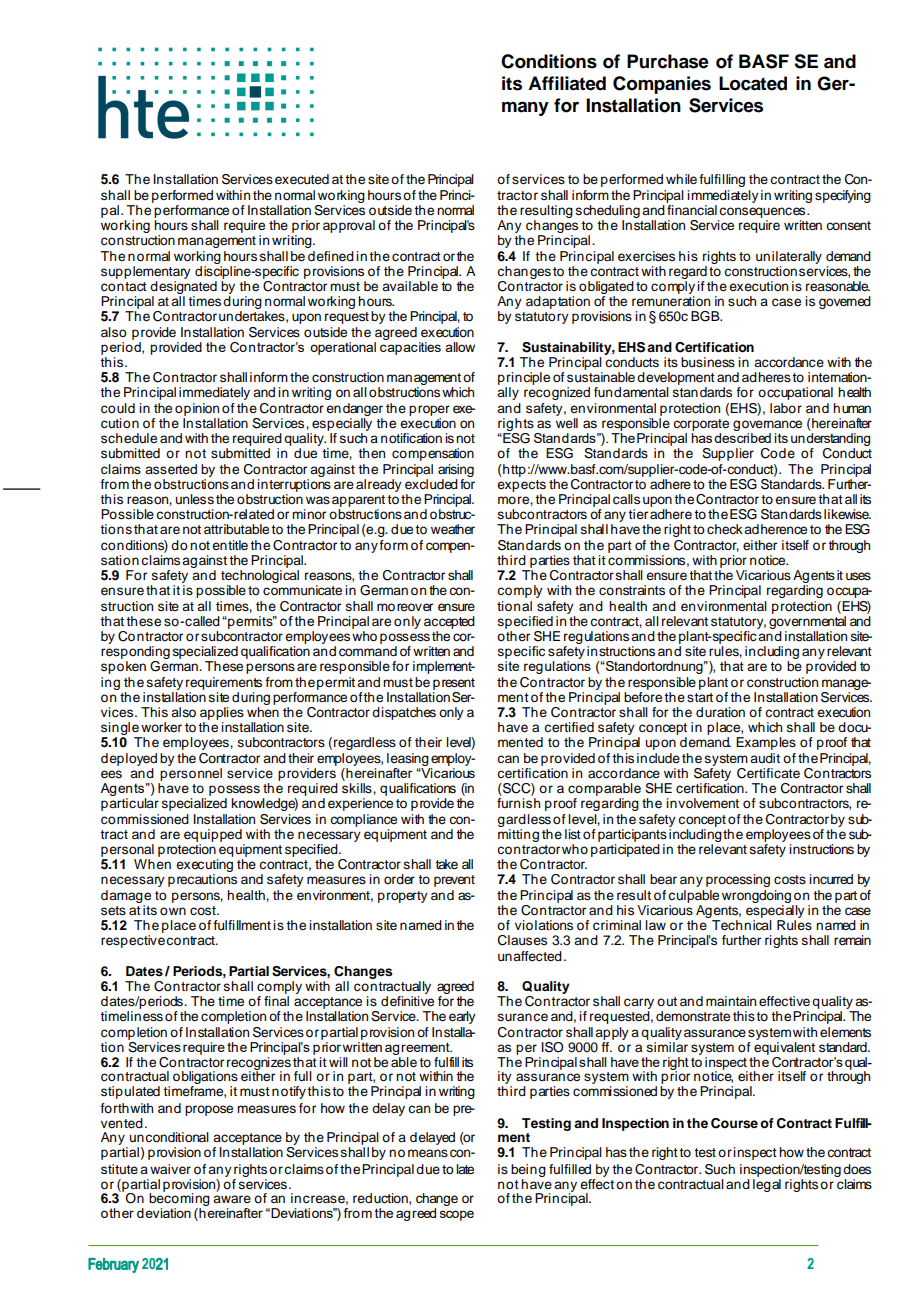 This screenshot has width=924, height=1308. Describe the element at coordinates (204, 864) in the screenshot. I see `executing` at that location.
